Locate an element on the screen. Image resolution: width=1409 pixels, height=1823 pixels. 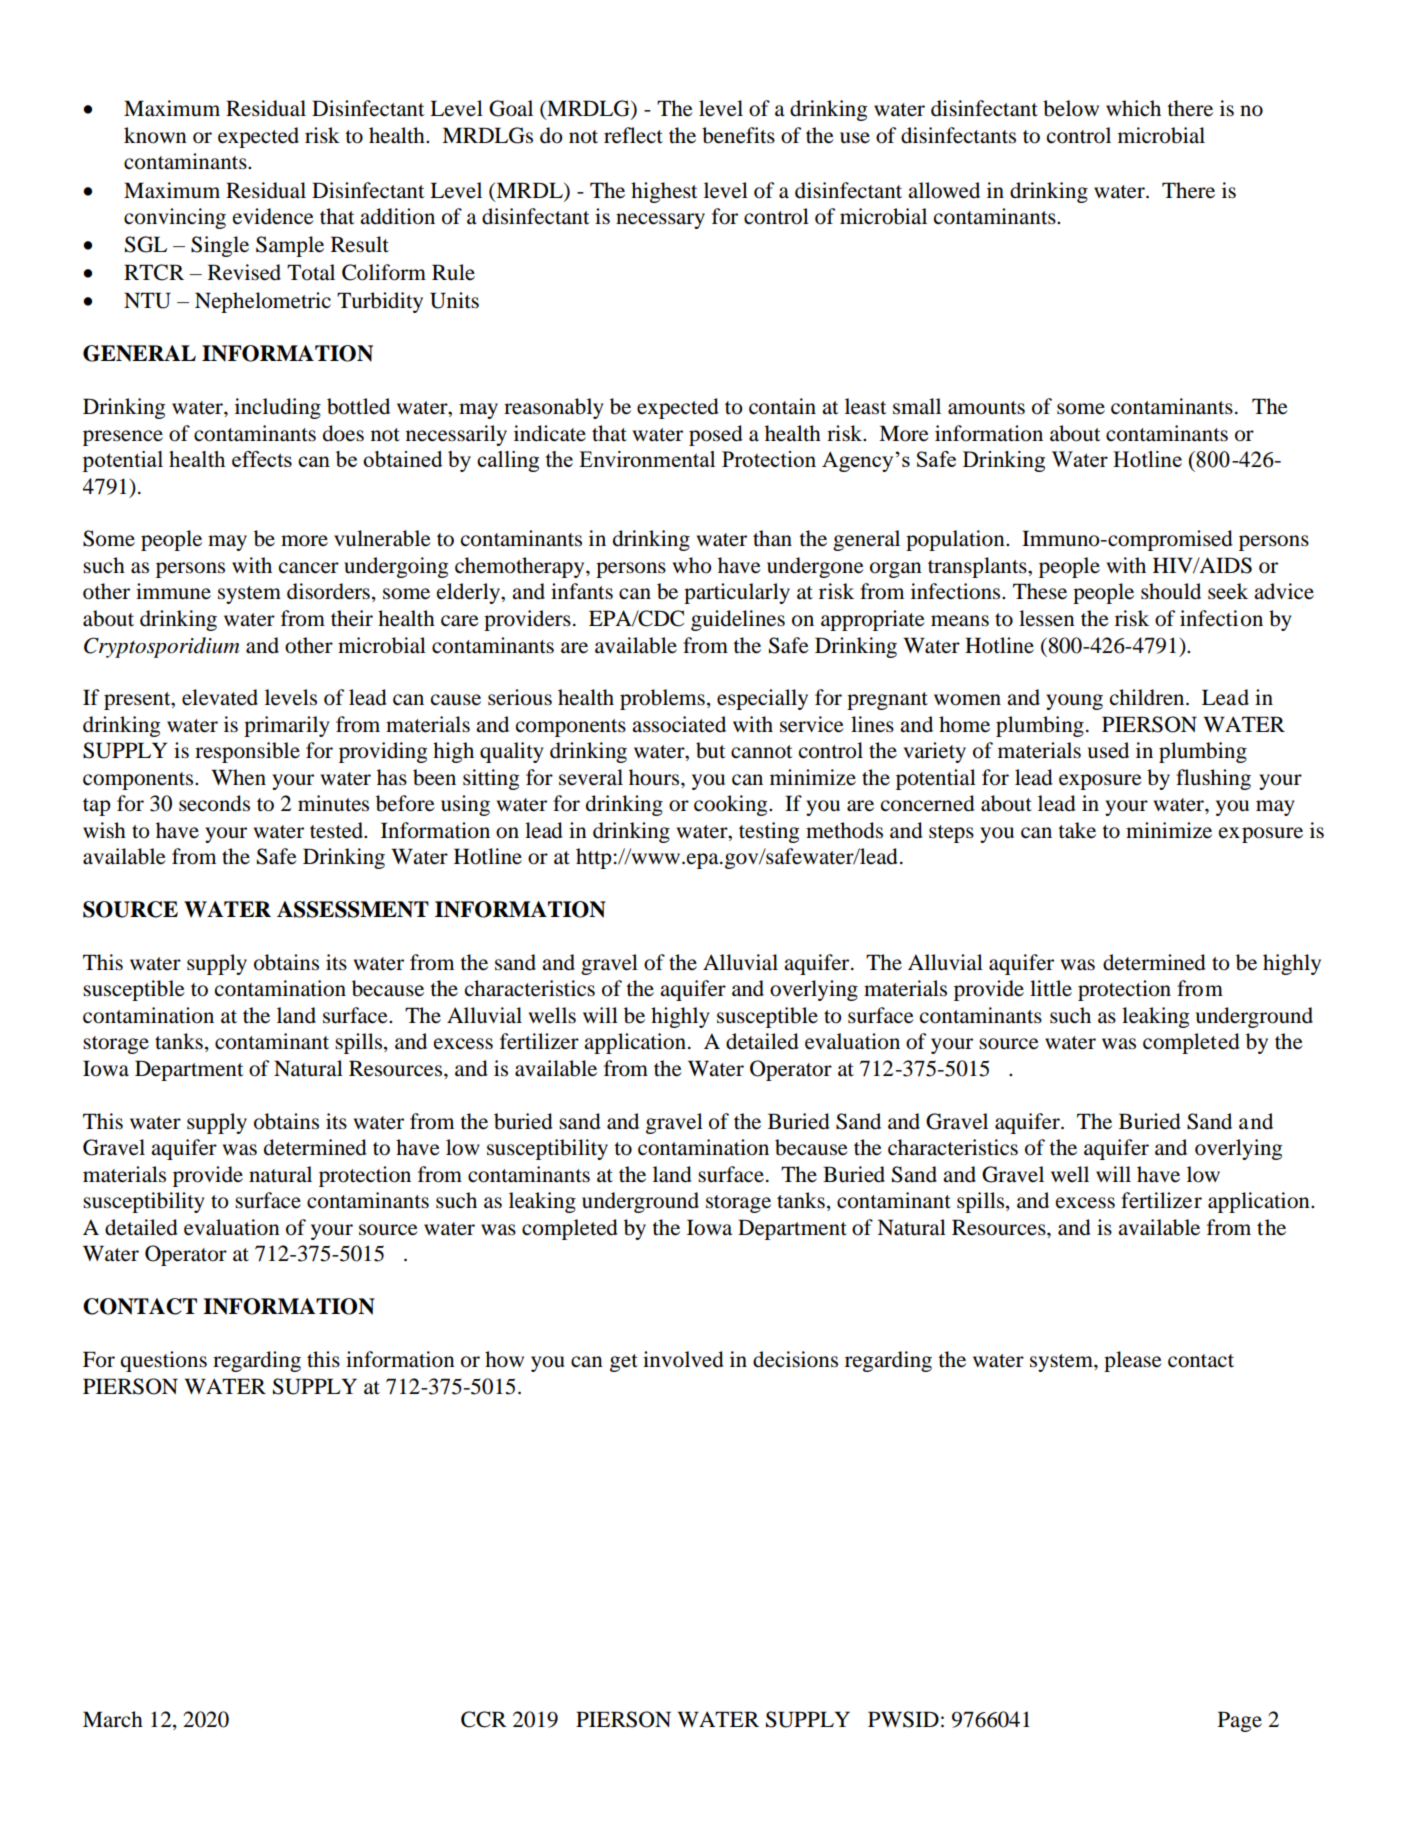
known is located at coordinates (155, 135).
